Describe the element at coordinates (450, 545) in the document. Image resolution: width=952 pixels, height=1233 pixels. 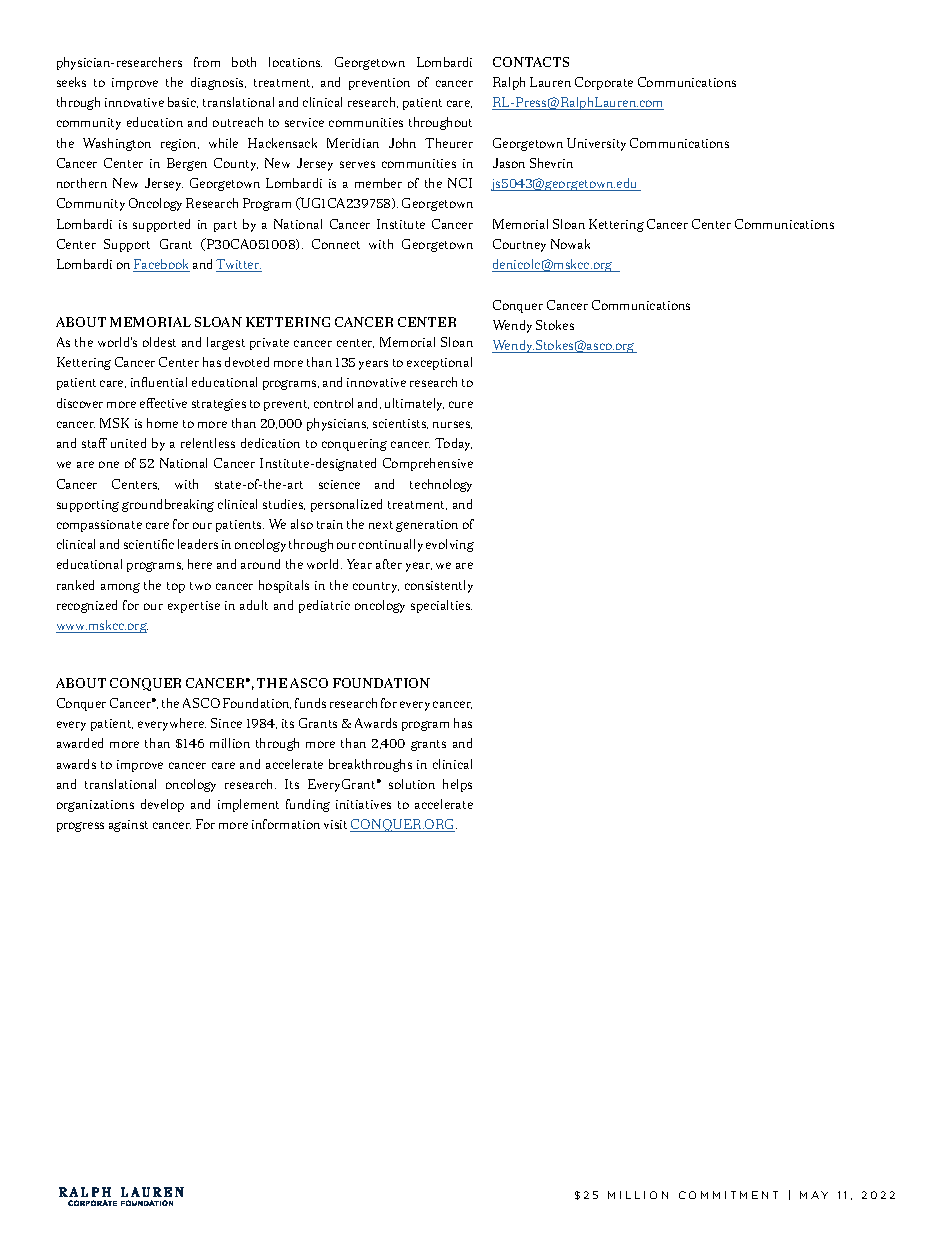
I see `evolving` at that location.
